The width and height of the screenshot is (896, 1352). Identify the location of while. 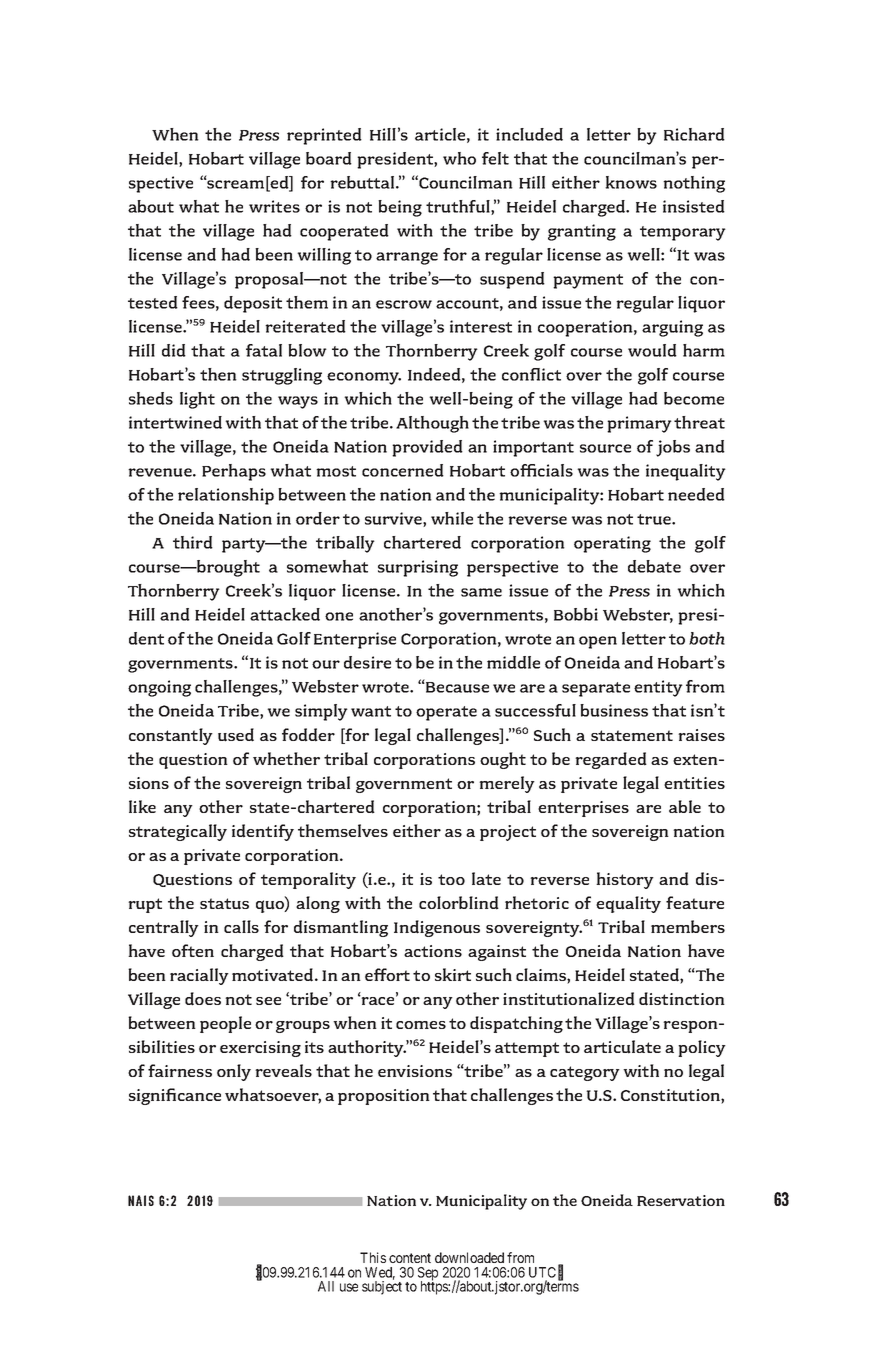
(452, 518).
